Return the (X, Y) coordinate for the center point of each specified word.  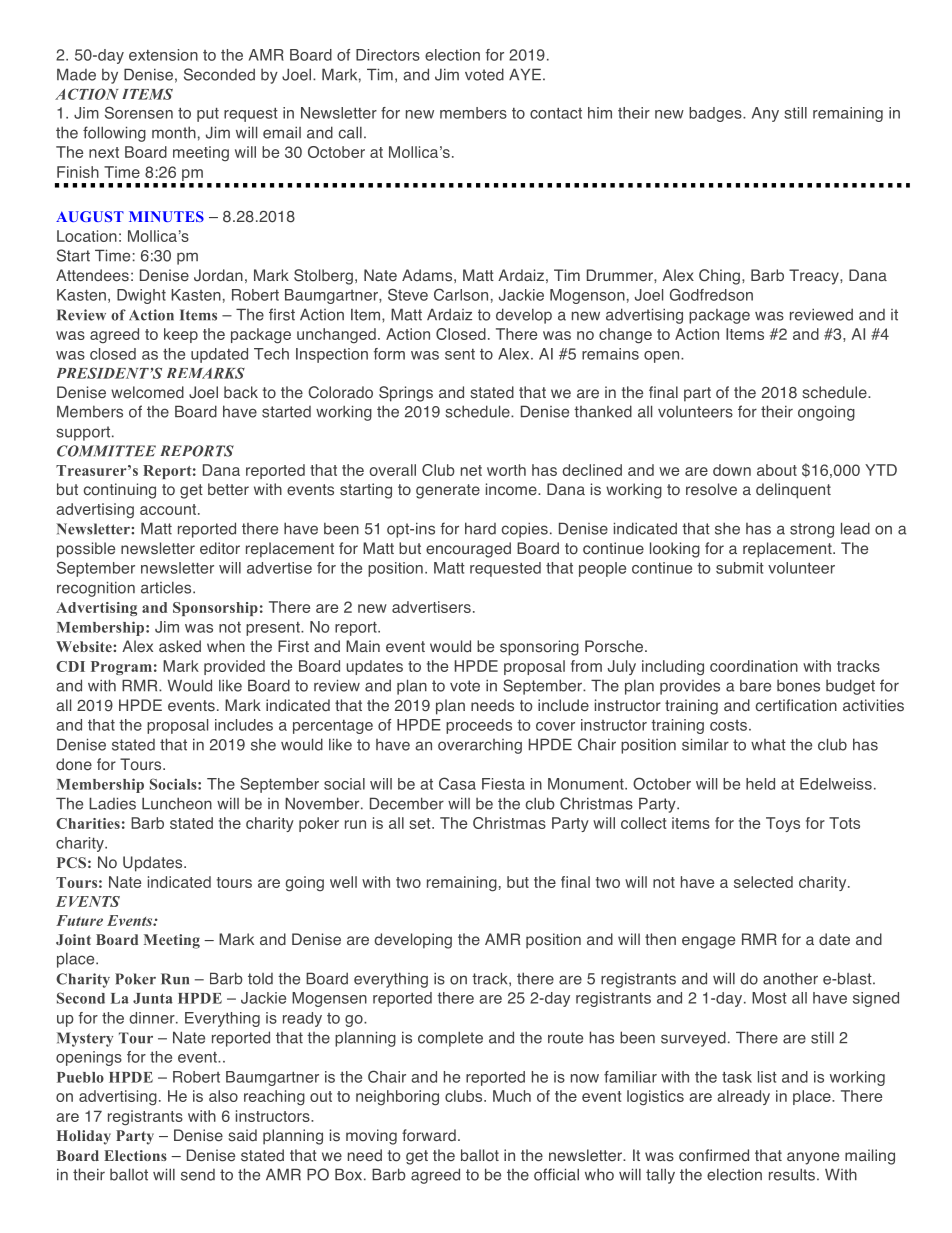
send (198, 1175)
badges (716, 114)
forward (429, 1135)
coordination (754, 666)
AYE (525, 74)
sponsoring (539, 648)
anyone (813, 1158)
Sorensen (139, 112)
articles (167, 588)
